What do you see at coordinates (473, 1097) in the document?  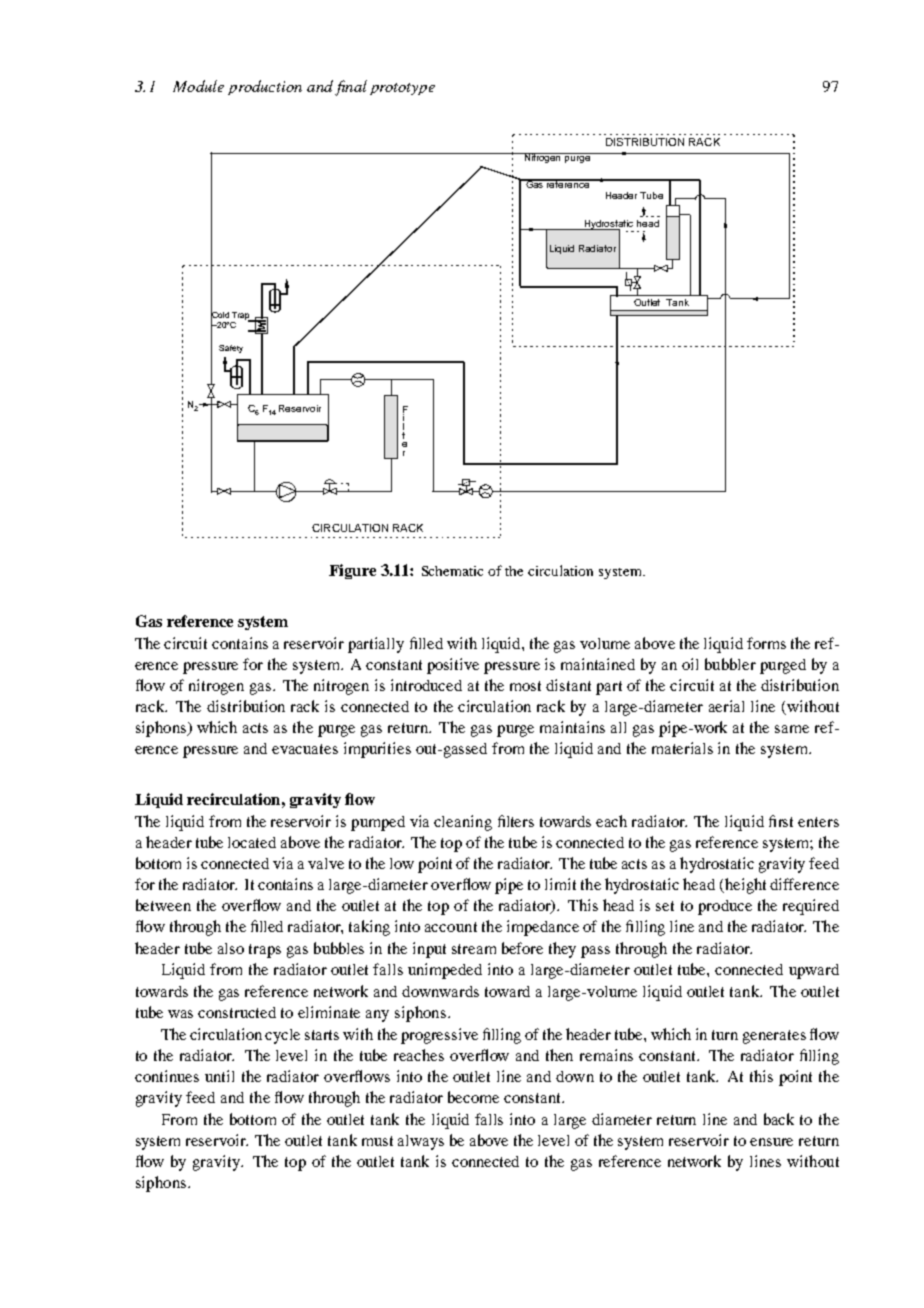 I see `become` at bounding box center [473, 1097].
